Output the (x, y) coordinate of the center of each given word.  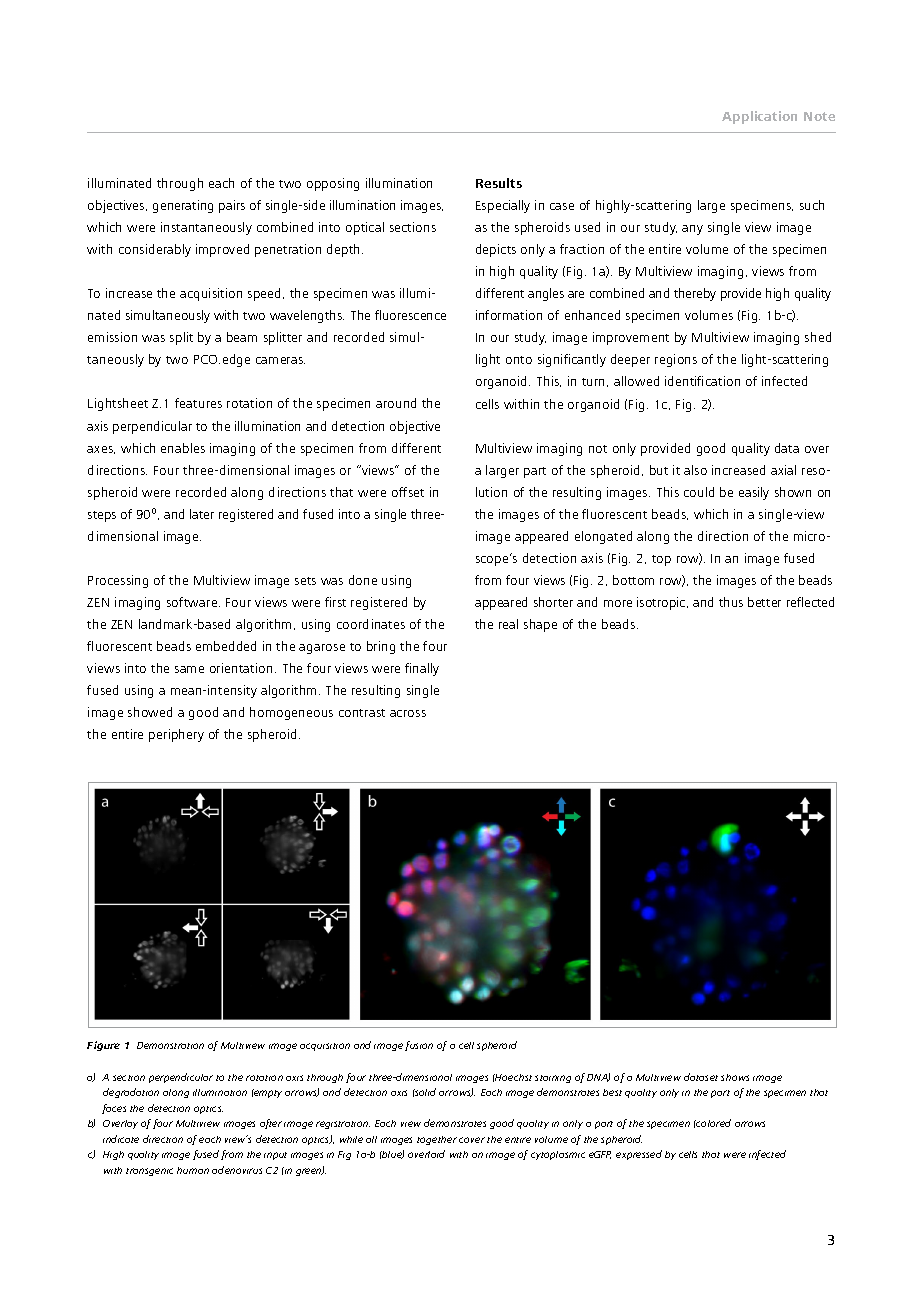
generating (183, 206)
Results (499, 183)
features (198, 403)
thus (731, 602)
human (193, 1170)
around (396, 403)
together (437, 1140)
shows (735, 1077)
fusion (419, 1046)
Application (759, 117)
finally (422, 669)
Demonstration (170, 1045)
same (189, 669)
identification (702, 381)
